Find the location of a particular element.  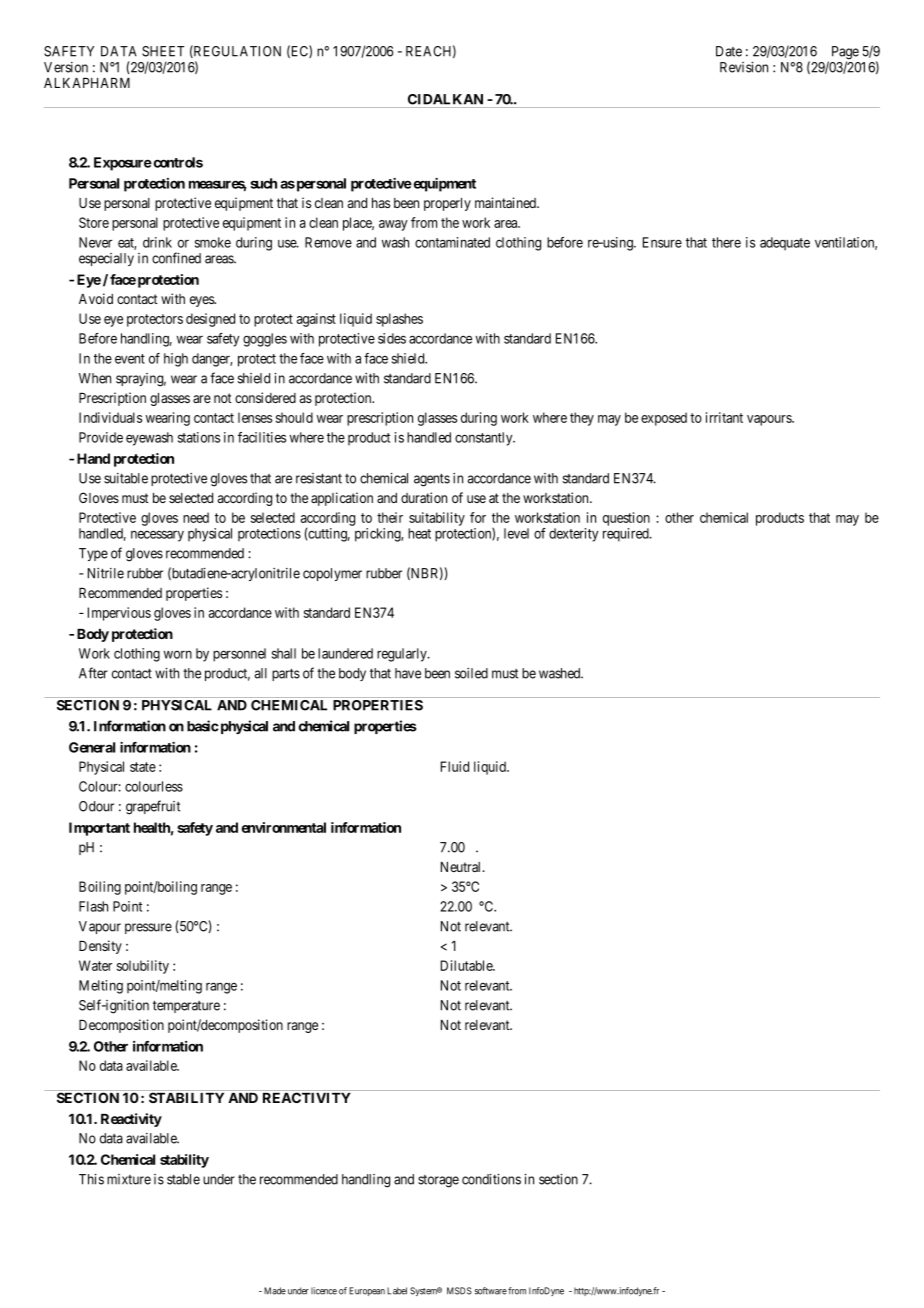

solubility is located at coordinates (143, 967).
